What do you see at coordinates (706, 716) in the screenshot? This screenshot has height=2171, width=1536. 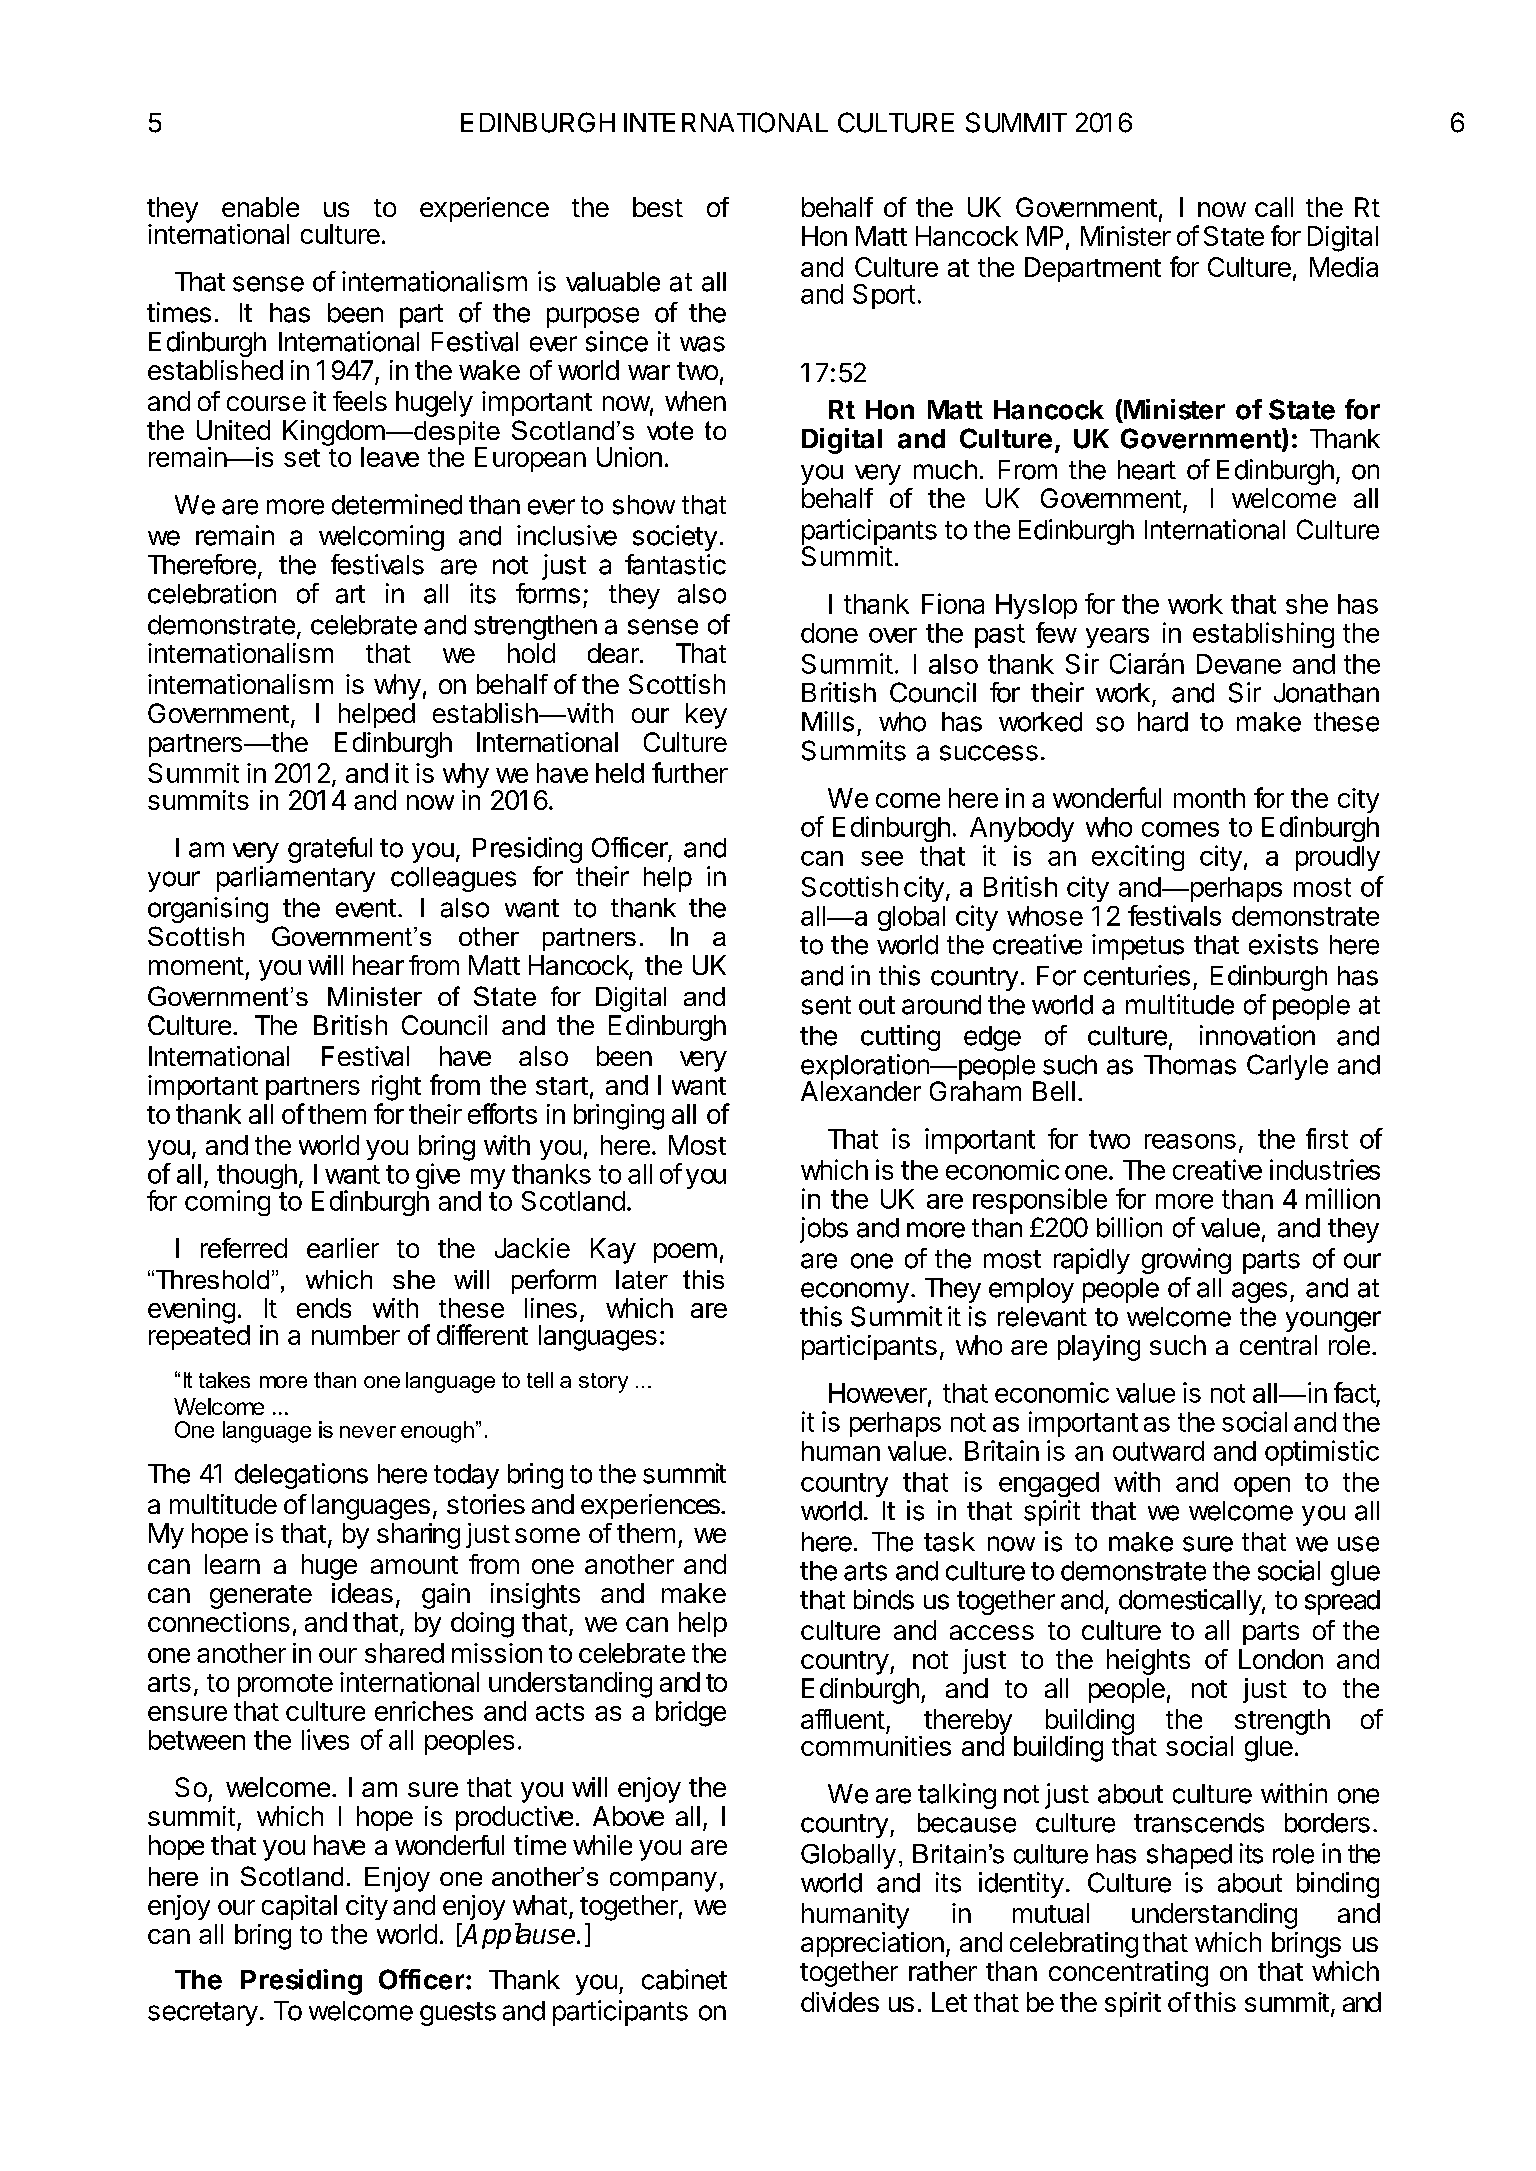 I see `key` at bounding box center [706, 716].
